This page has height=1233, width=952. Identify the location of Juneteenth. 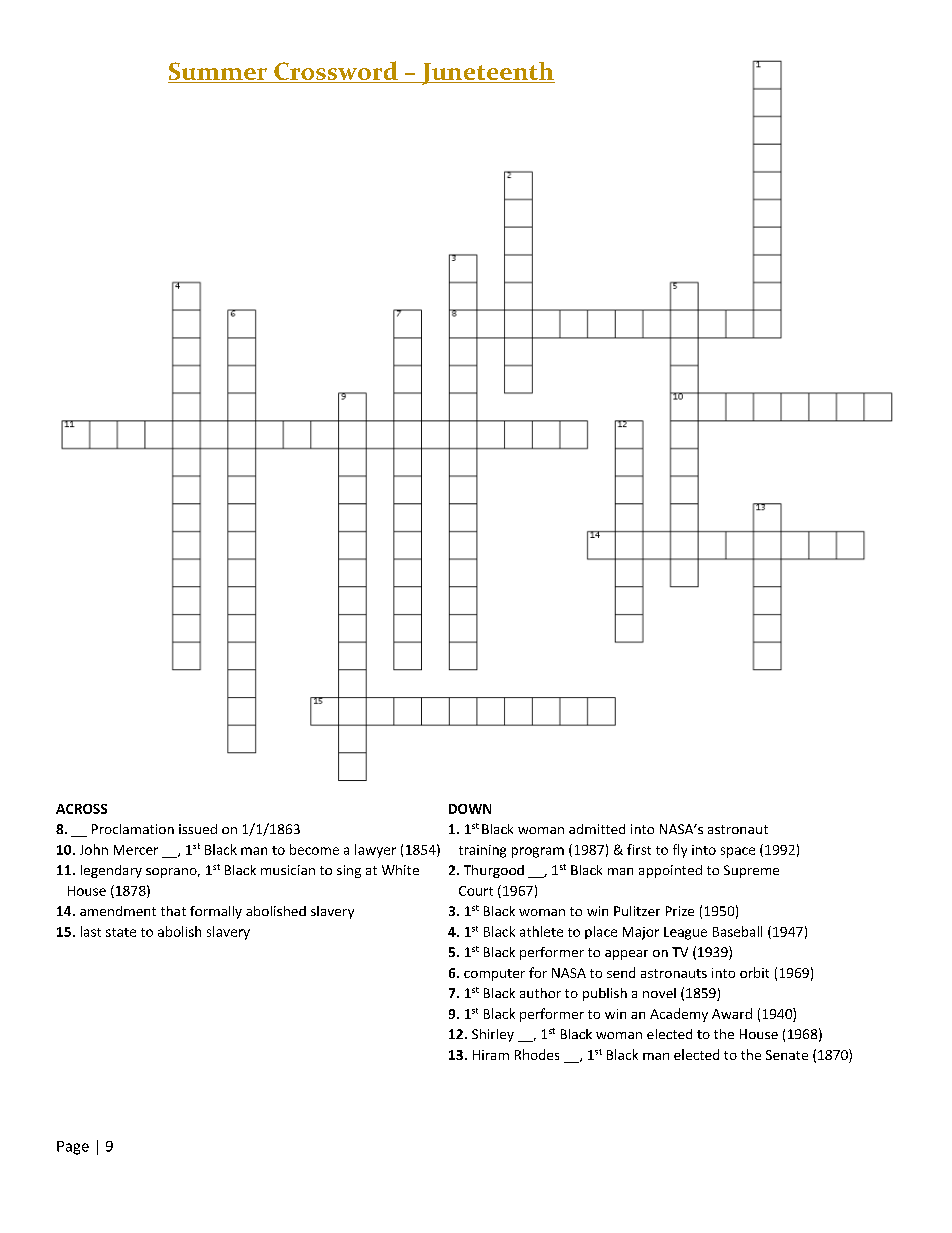
(487, 73).
